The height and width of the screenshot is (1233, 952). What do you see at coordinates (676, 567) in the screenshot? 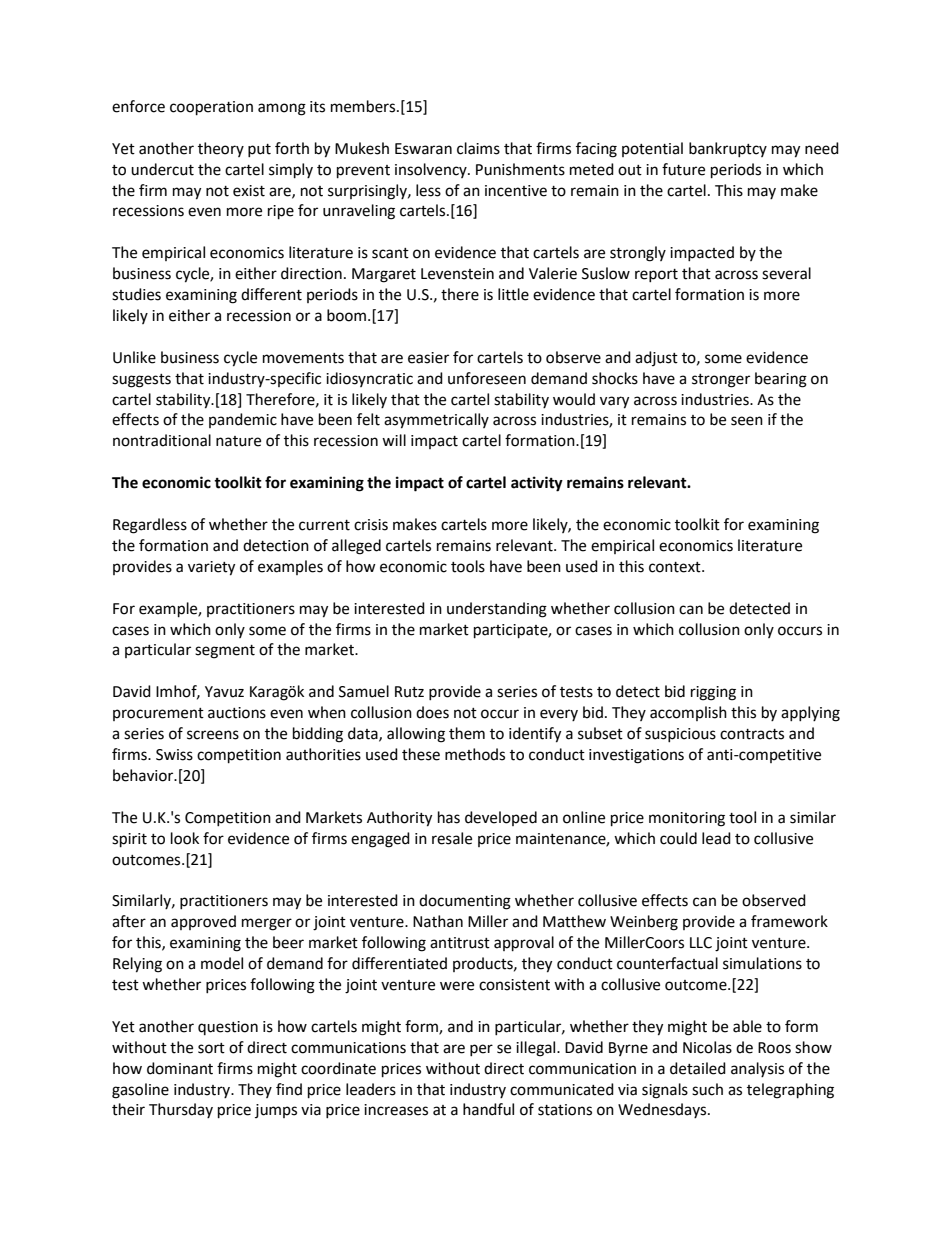
I see `context` at bounding box center [676, 567].
